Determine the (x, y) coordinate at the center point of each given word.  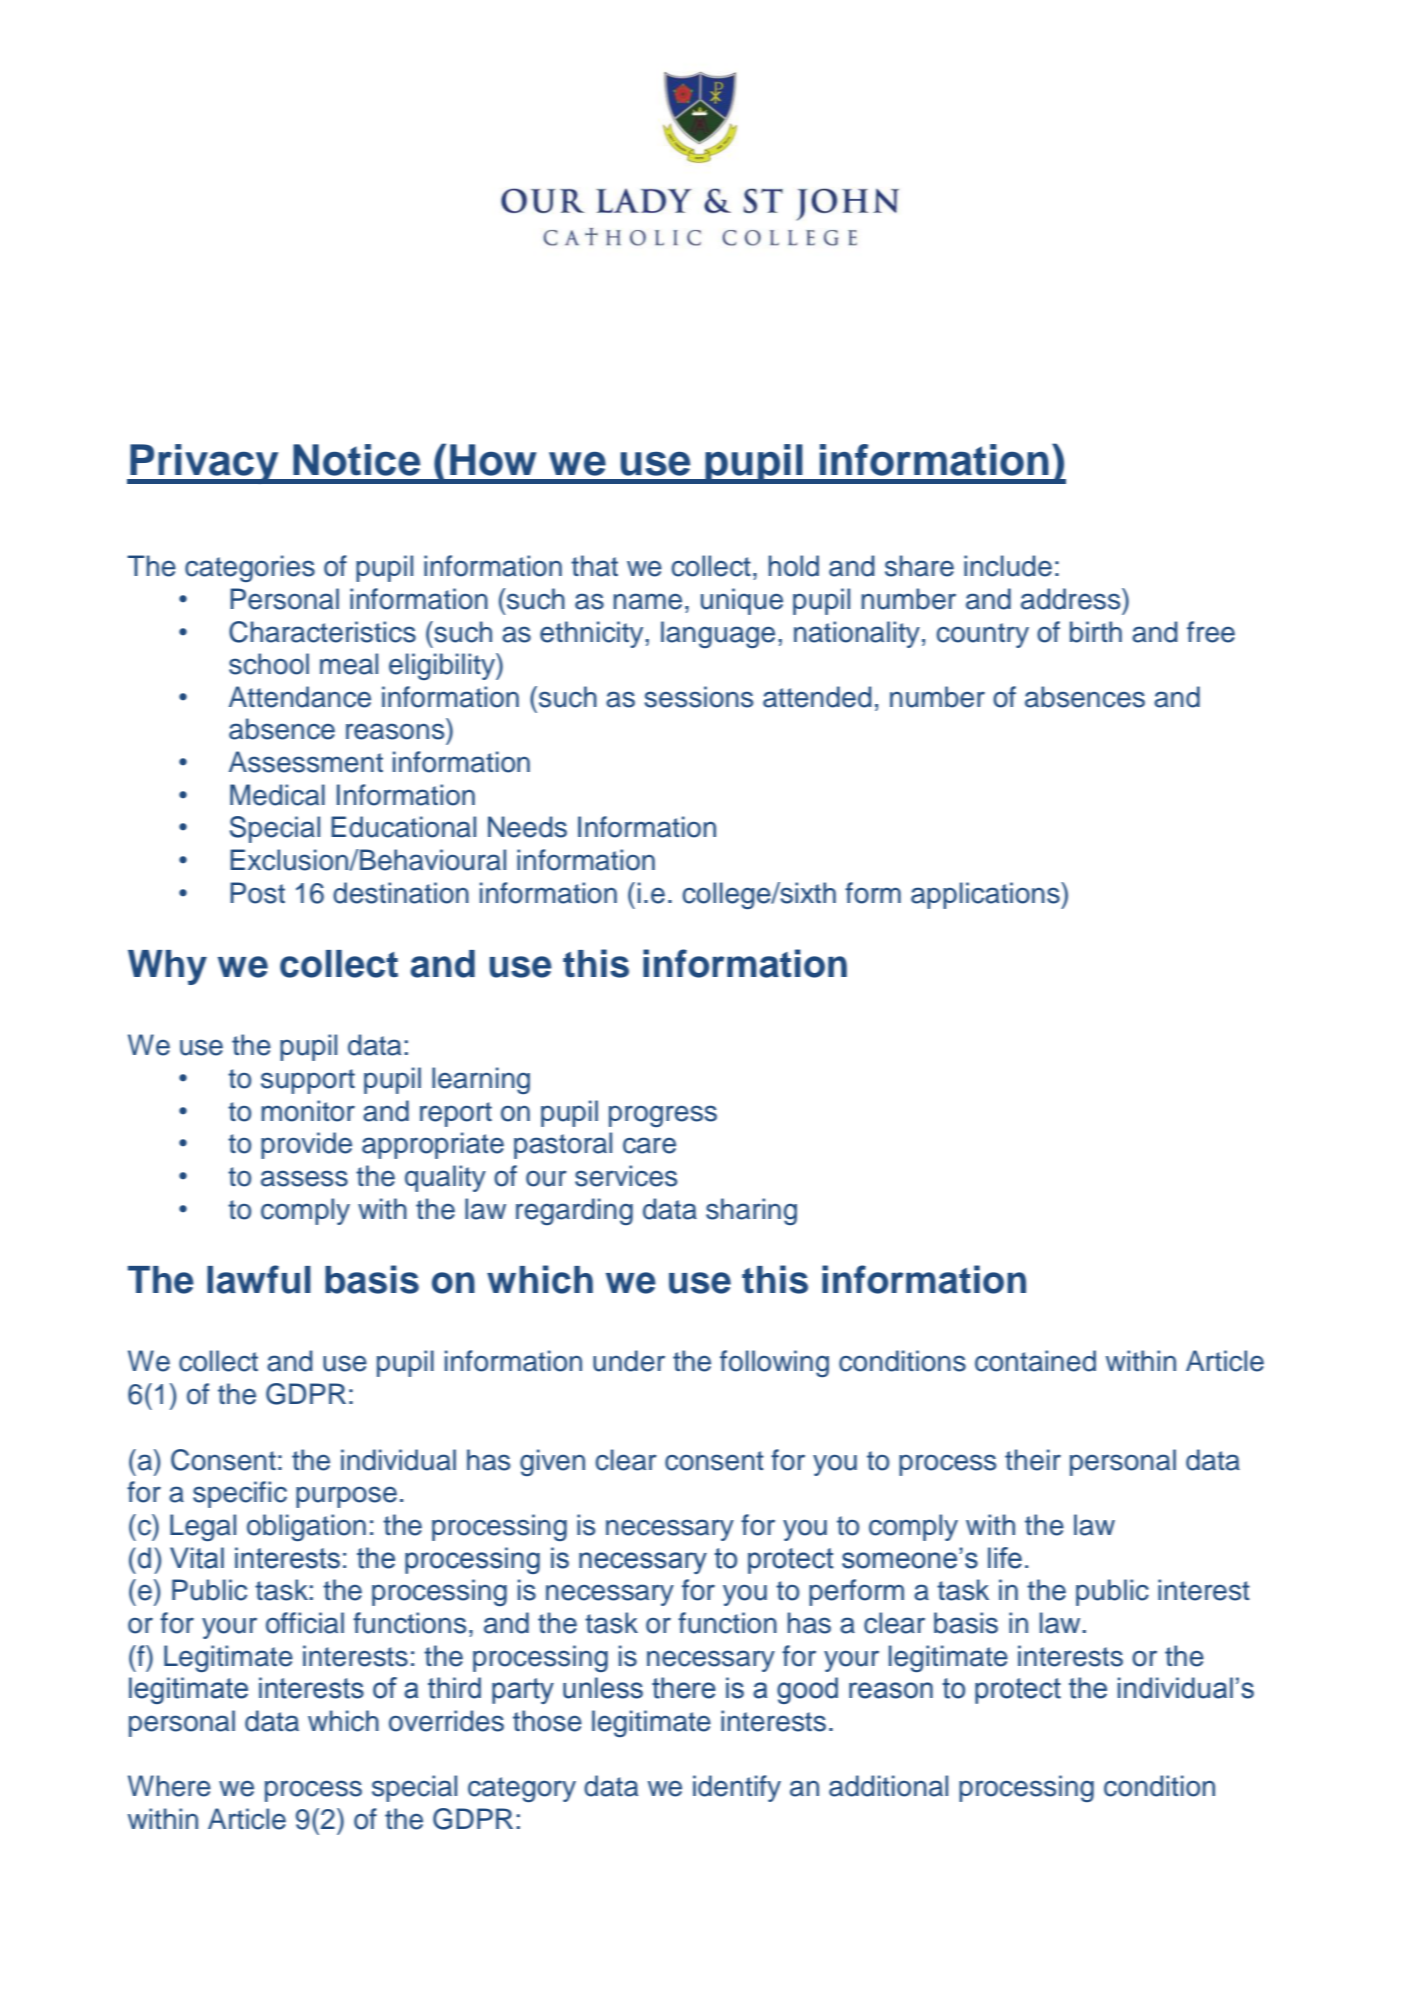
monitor (308, 1111)
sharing (751, 1211)
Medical (277, 795)
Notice (356, 460)
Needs (527, 827)
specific (240, 1494)
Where (169, 1786)
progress (663, 1116)
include (1008, 566)
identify (737, 1788)
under (629, 1361)
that (594, 566)
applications (986, 895)
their (1033, 1460)
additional (888, 1786)
